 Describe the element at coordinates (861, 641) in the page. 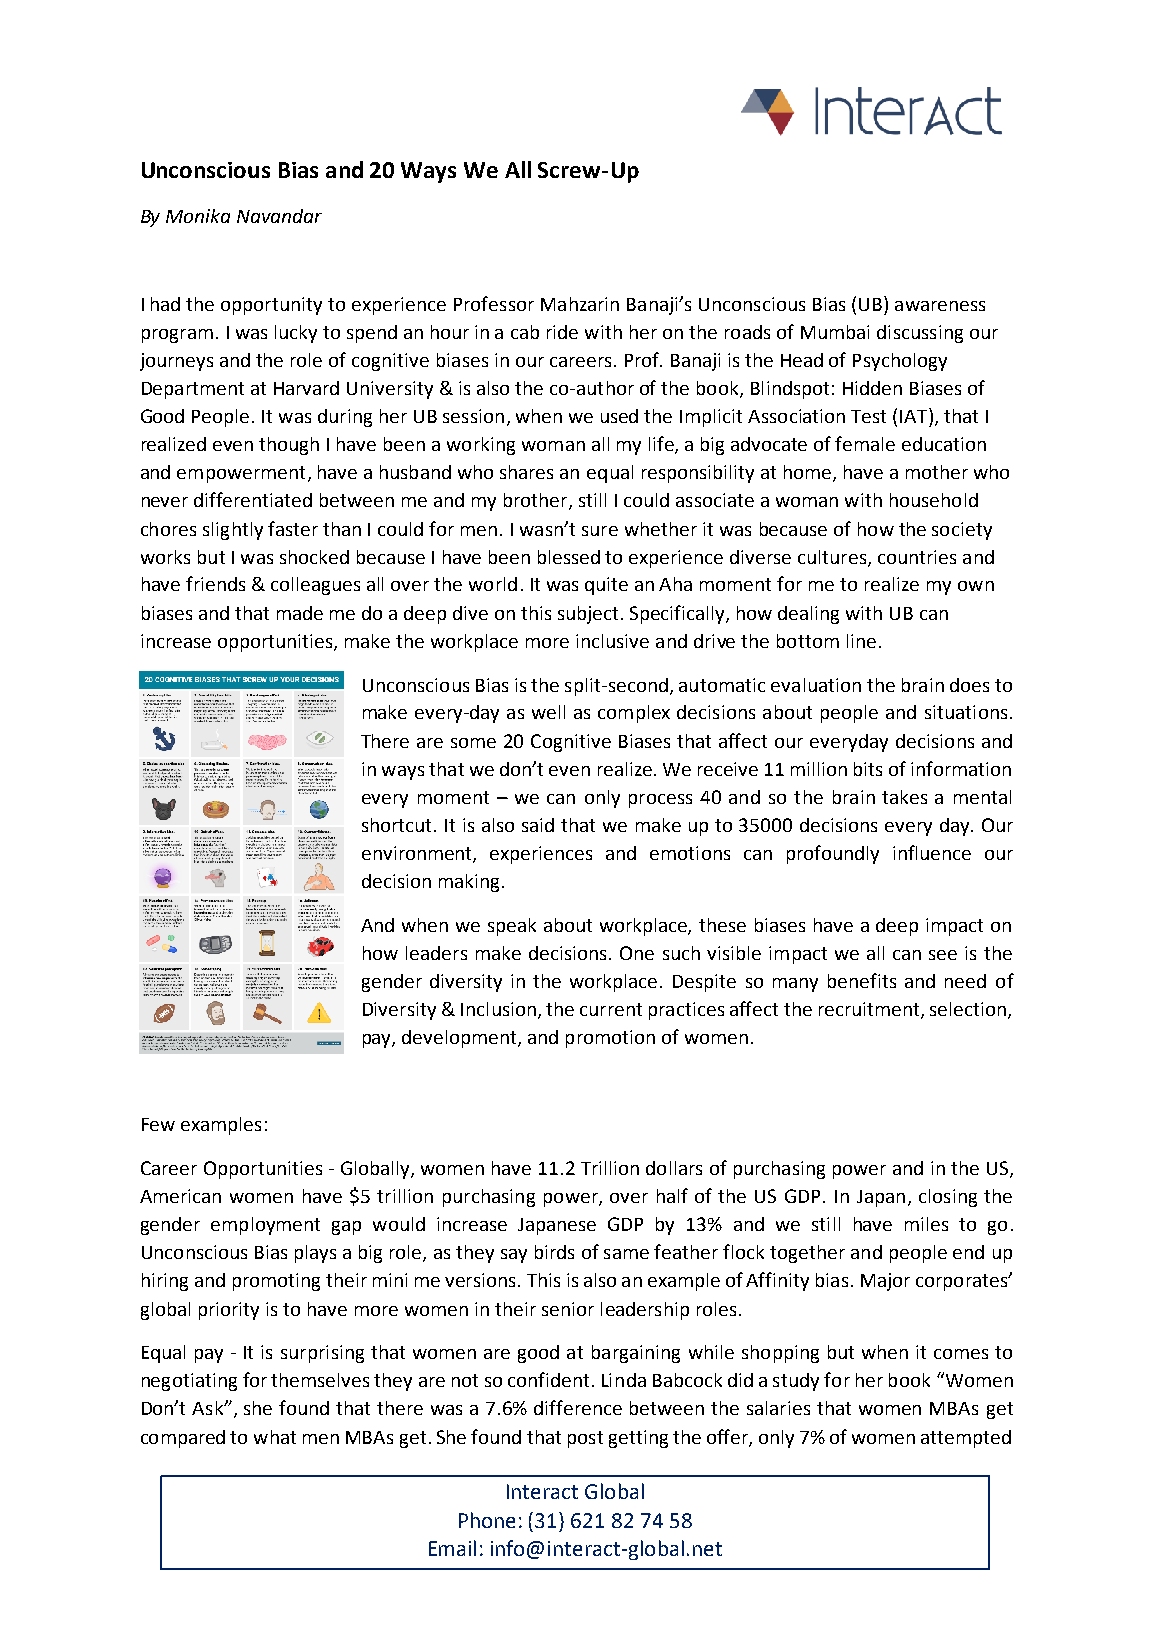

I see `line` at that location.
